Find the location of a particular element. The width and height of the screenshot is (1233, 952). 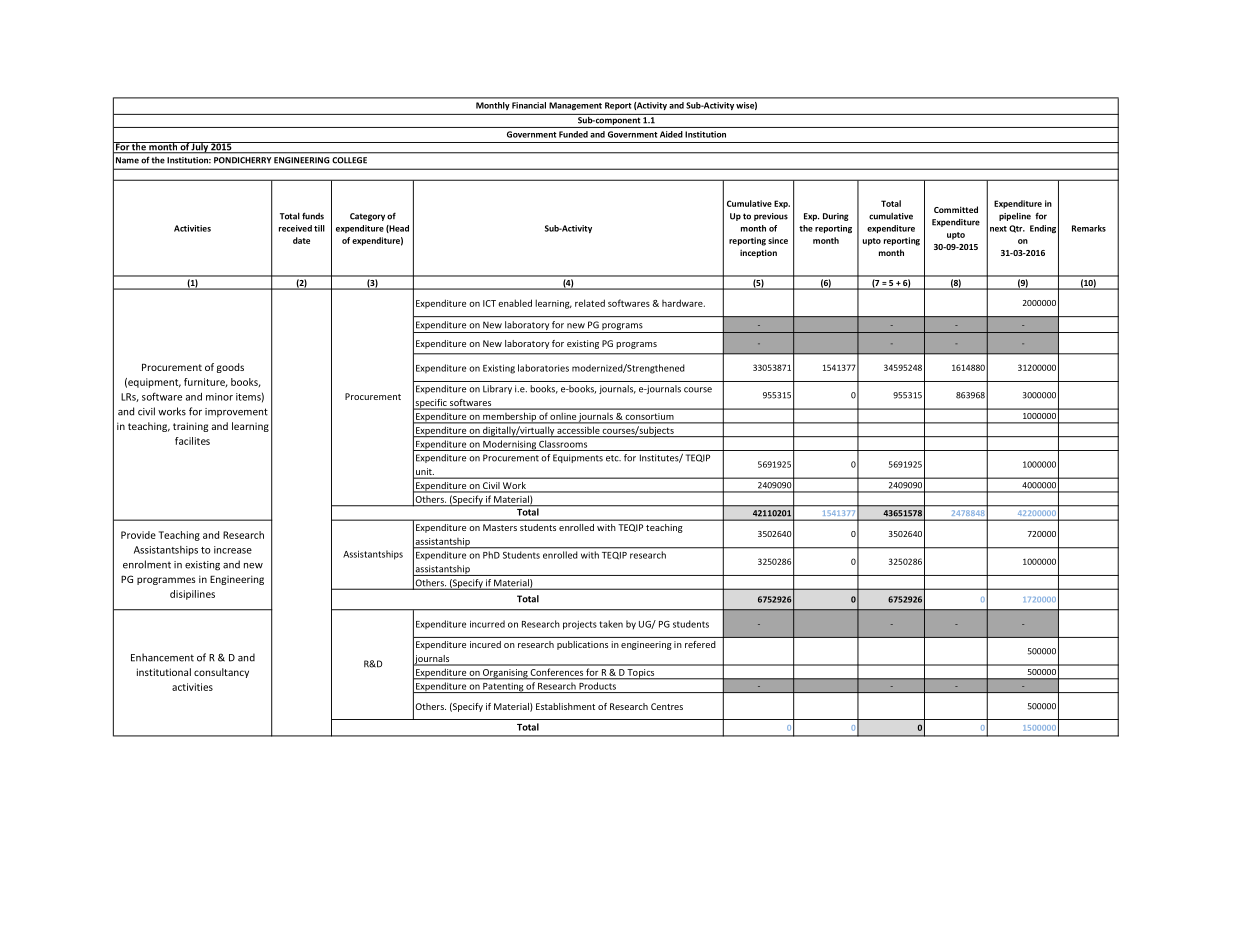

consultancy is located at coordinates (221, 673).
